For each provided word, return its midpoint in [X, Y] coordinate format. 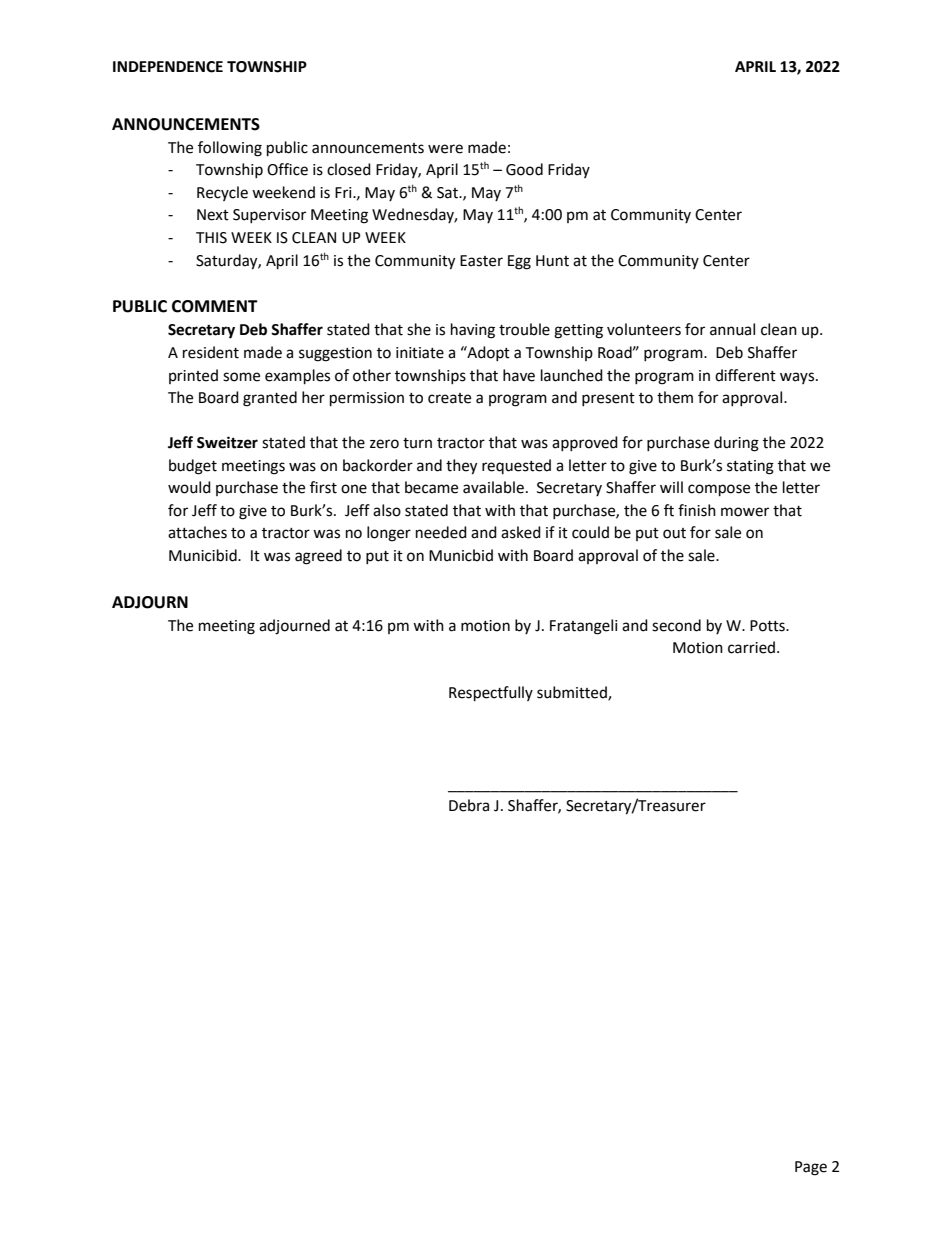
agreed [318, 557]
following [230, 149]
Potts [768, 626]
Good [524, 169]
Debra [469, 805]
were [445, 149]
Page [811, 1168]
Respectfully [491, 694]
